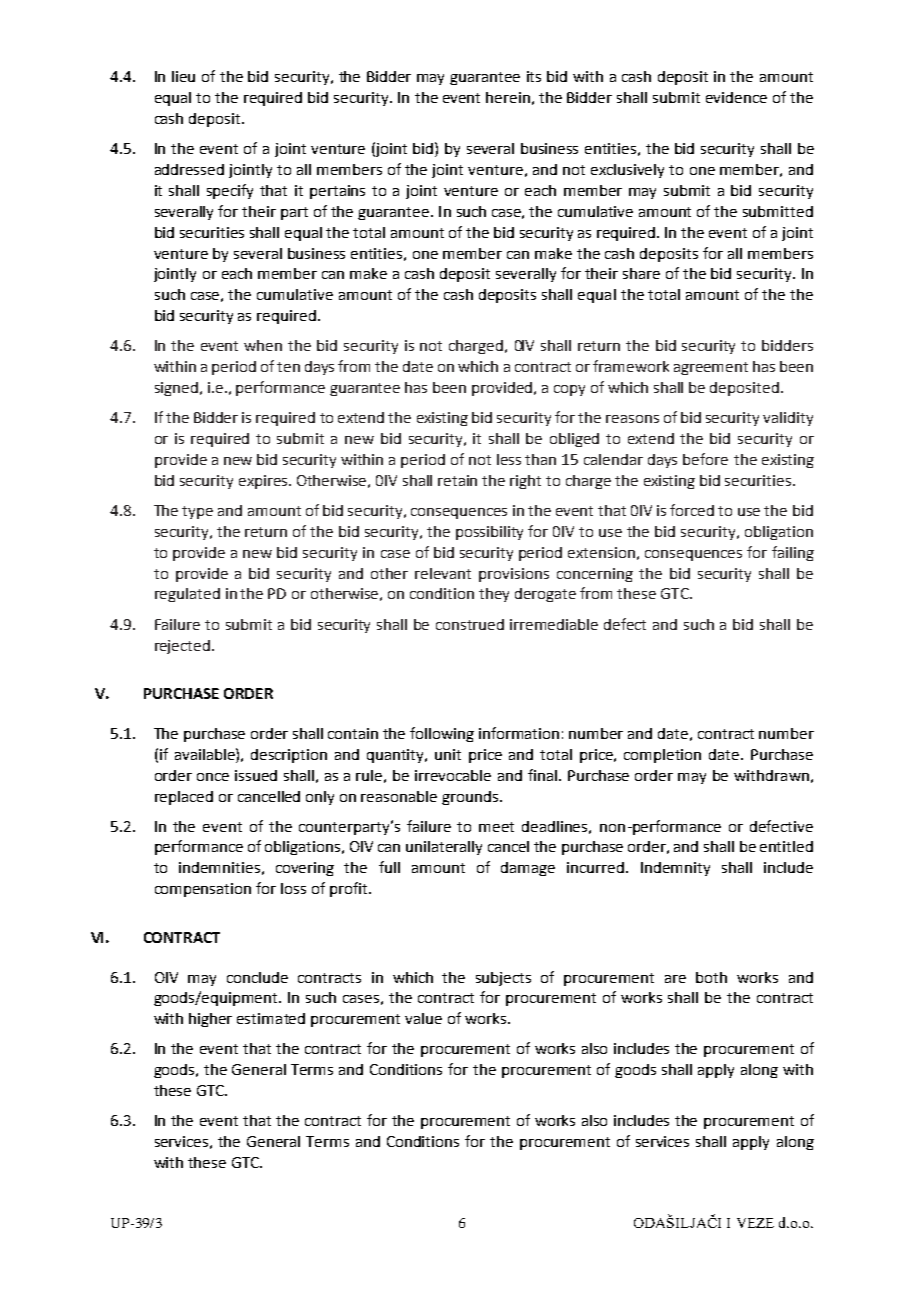  I want to click on evidence, so click(736, 97).
